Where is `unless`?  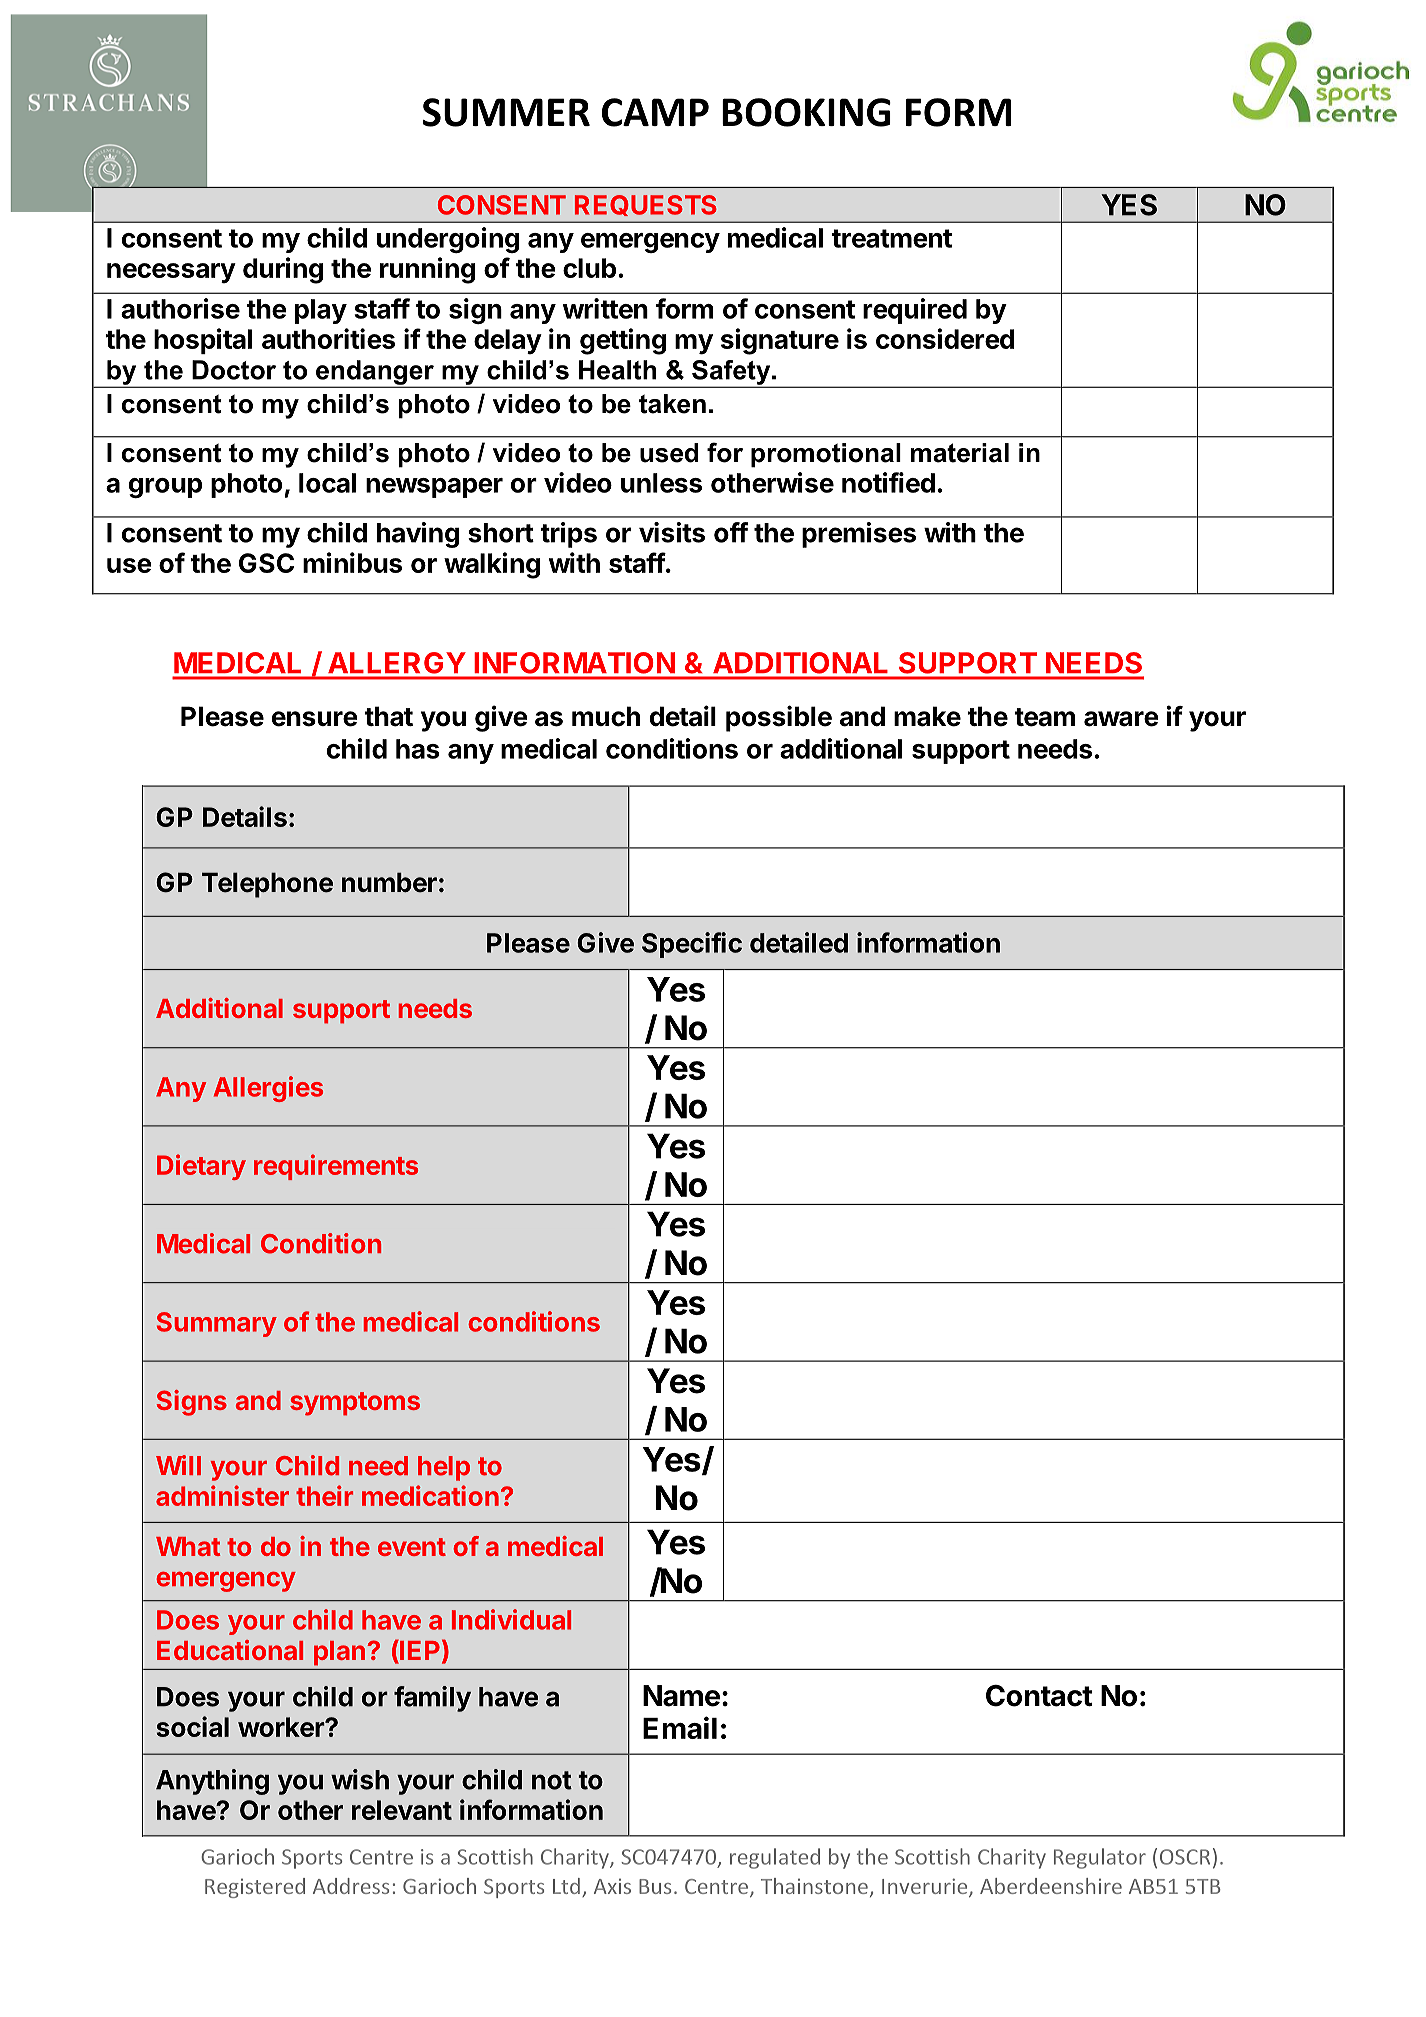
unless is located at coordinates (661, 483).
